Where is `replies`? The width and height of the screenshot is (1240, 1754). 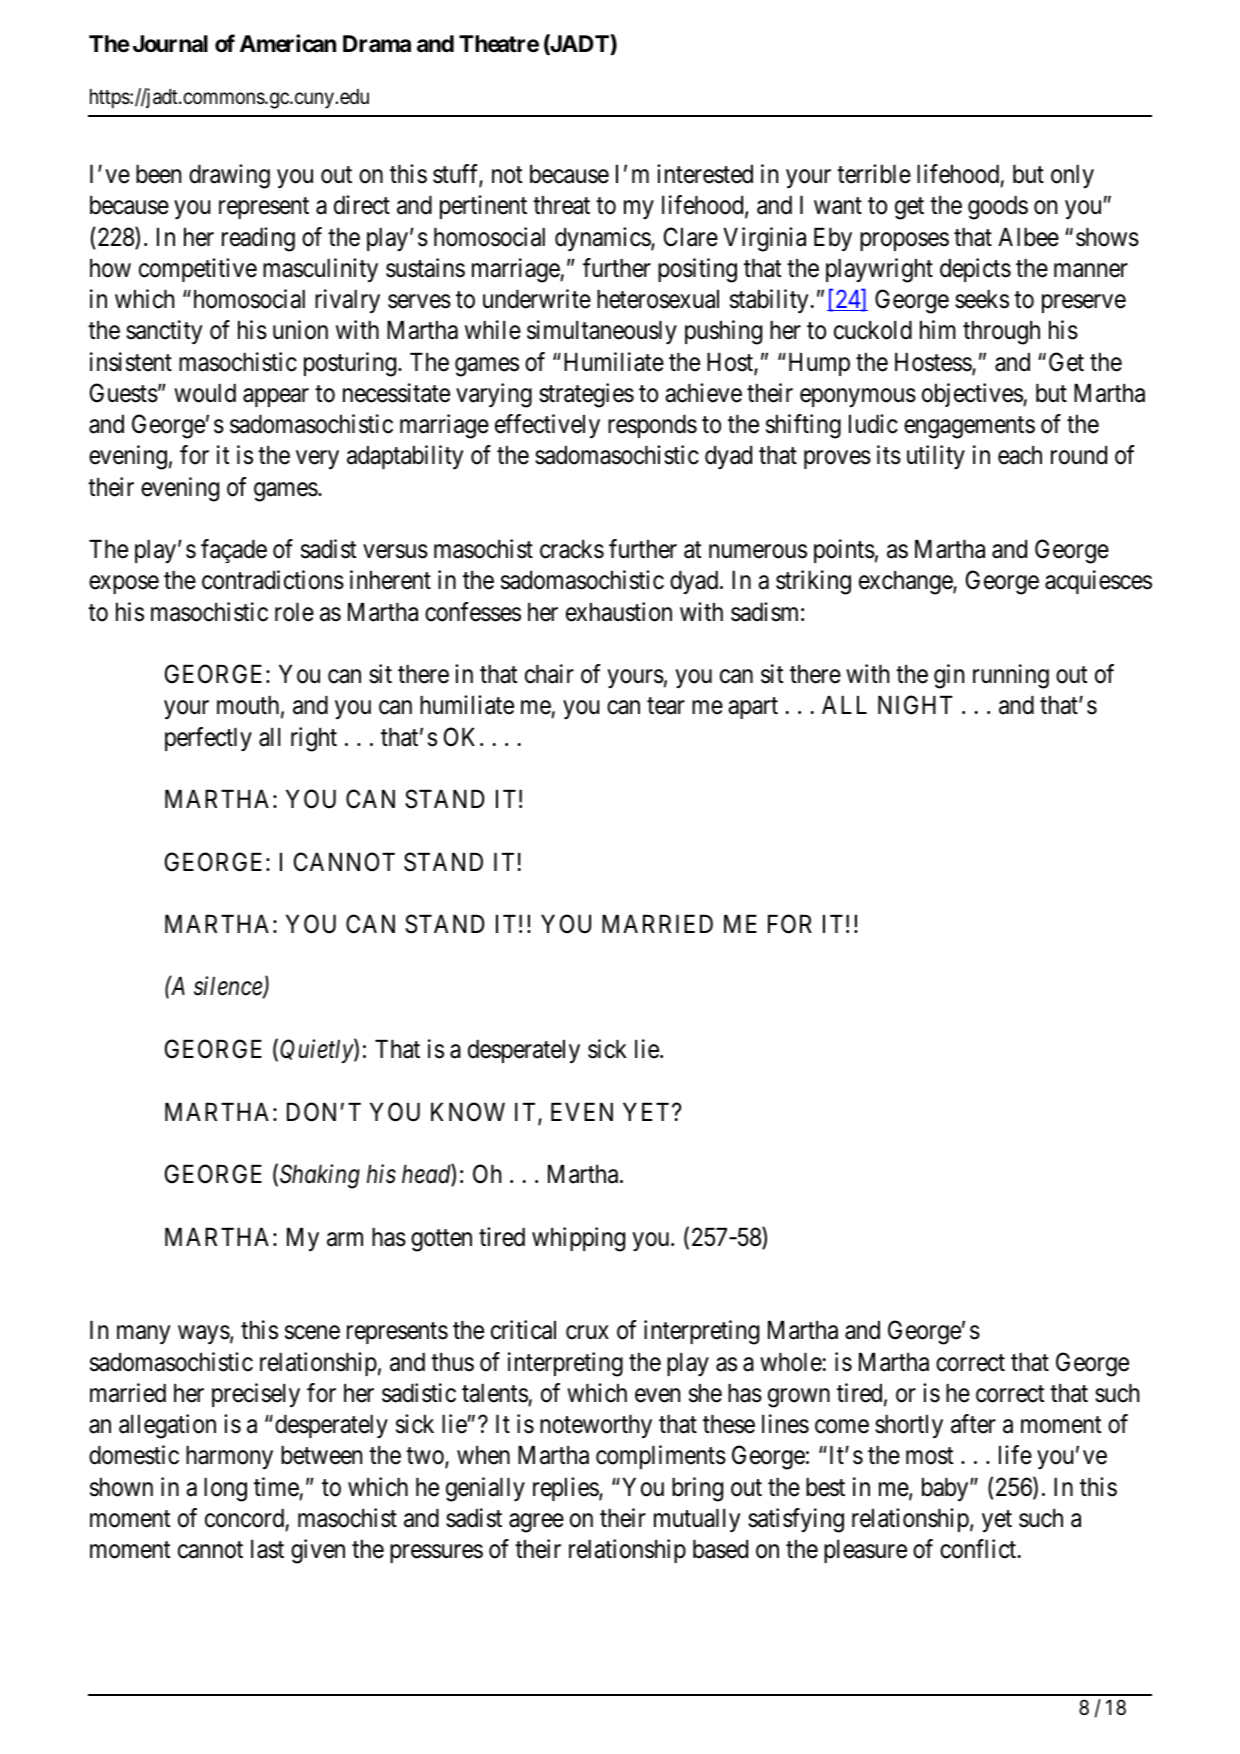 replies is located at coordinates (566, 1489).
